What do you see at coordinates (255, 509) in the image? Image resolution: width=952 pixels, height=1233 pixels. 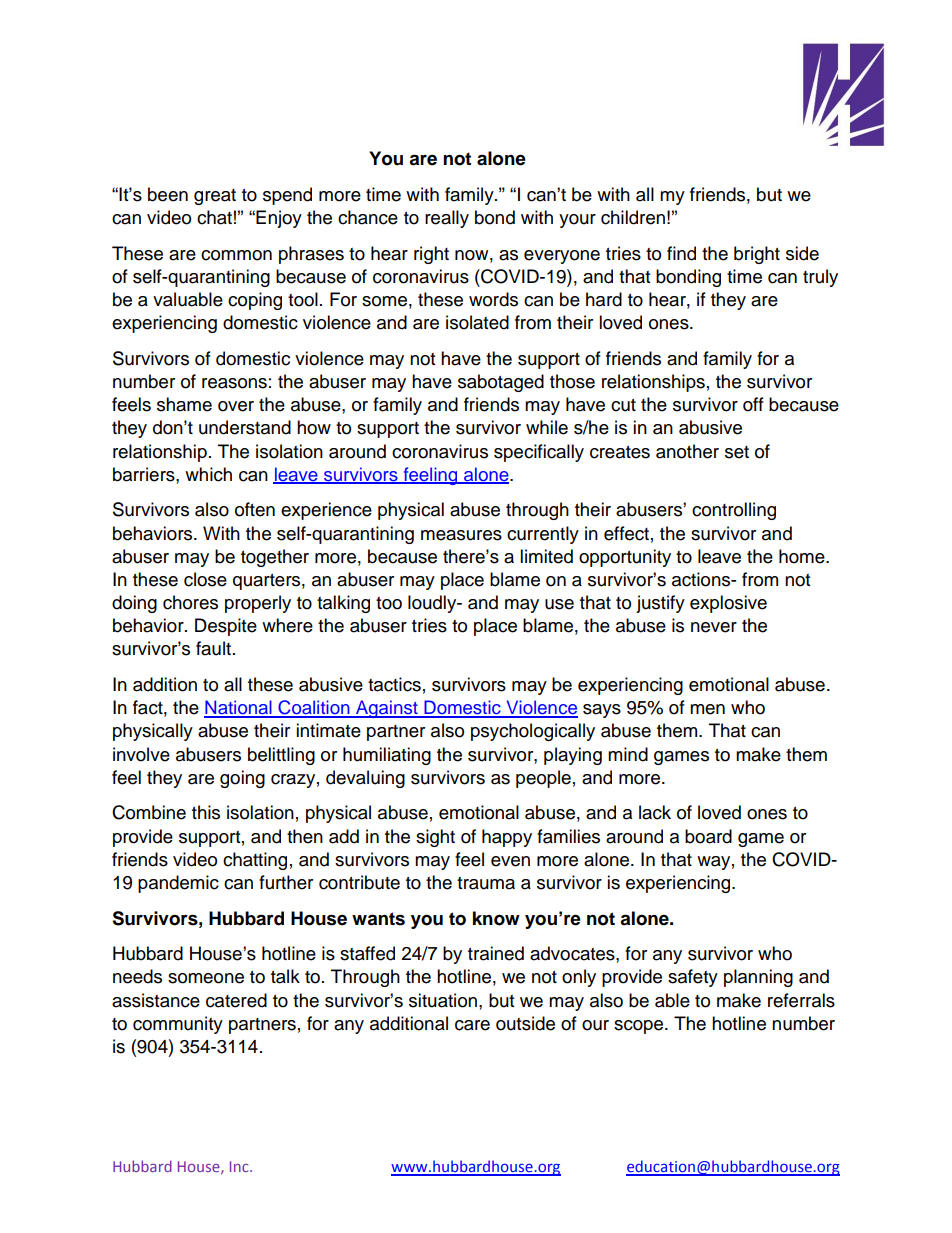 I see `often` at bounding box center [255, 509].
